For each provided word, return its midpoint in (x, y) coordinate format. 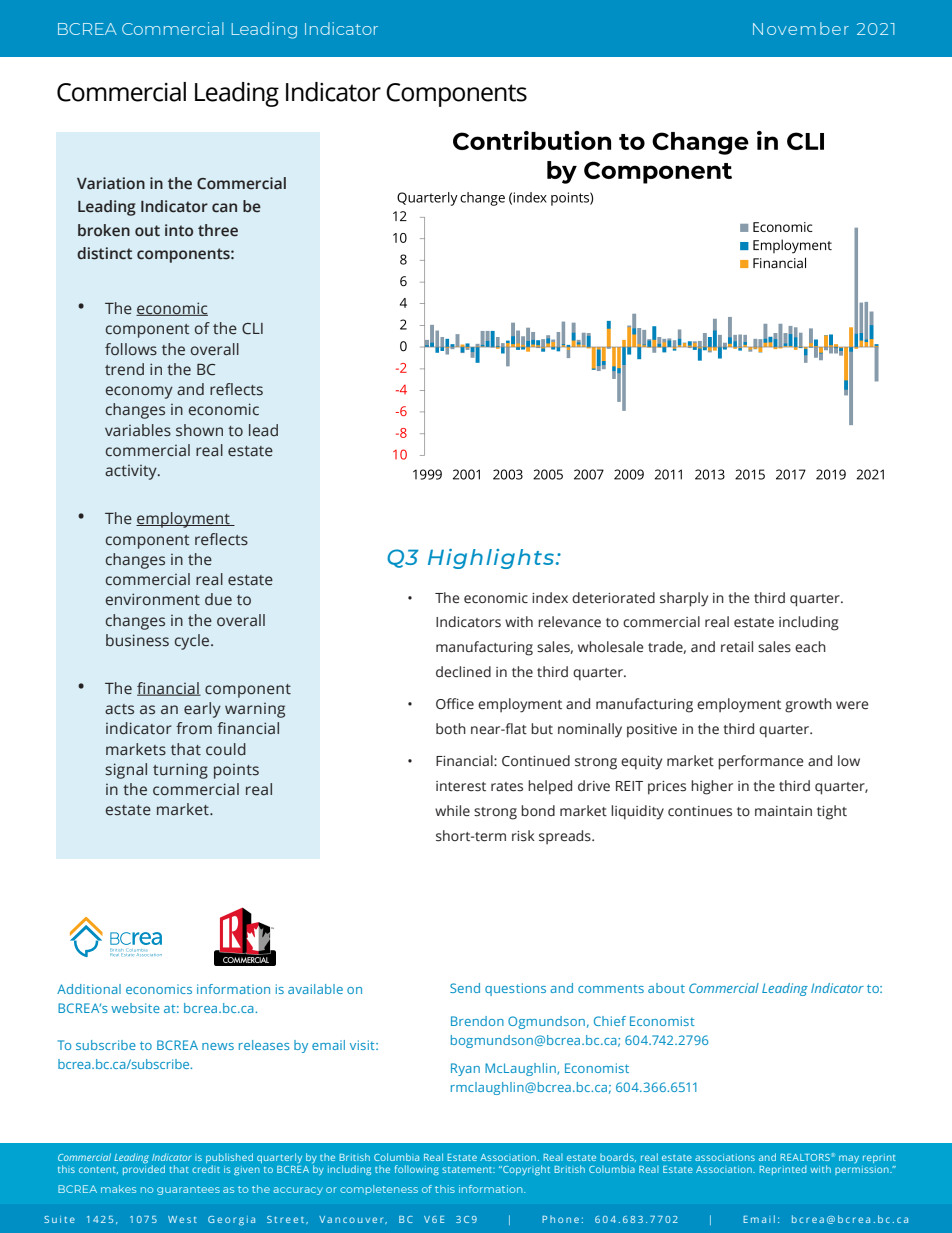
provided (144, 1170)
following (417, 1170)
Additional (89, 989)
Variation (111, 183)
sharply (684, 599)
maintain (783, 811)
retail (737, 647)
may (849, 1159)
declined (463, 672)
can (224, 208)
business (137, 640)
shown (199, 430)
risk (523, 836)
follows (131, 349)
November (801, 28)
